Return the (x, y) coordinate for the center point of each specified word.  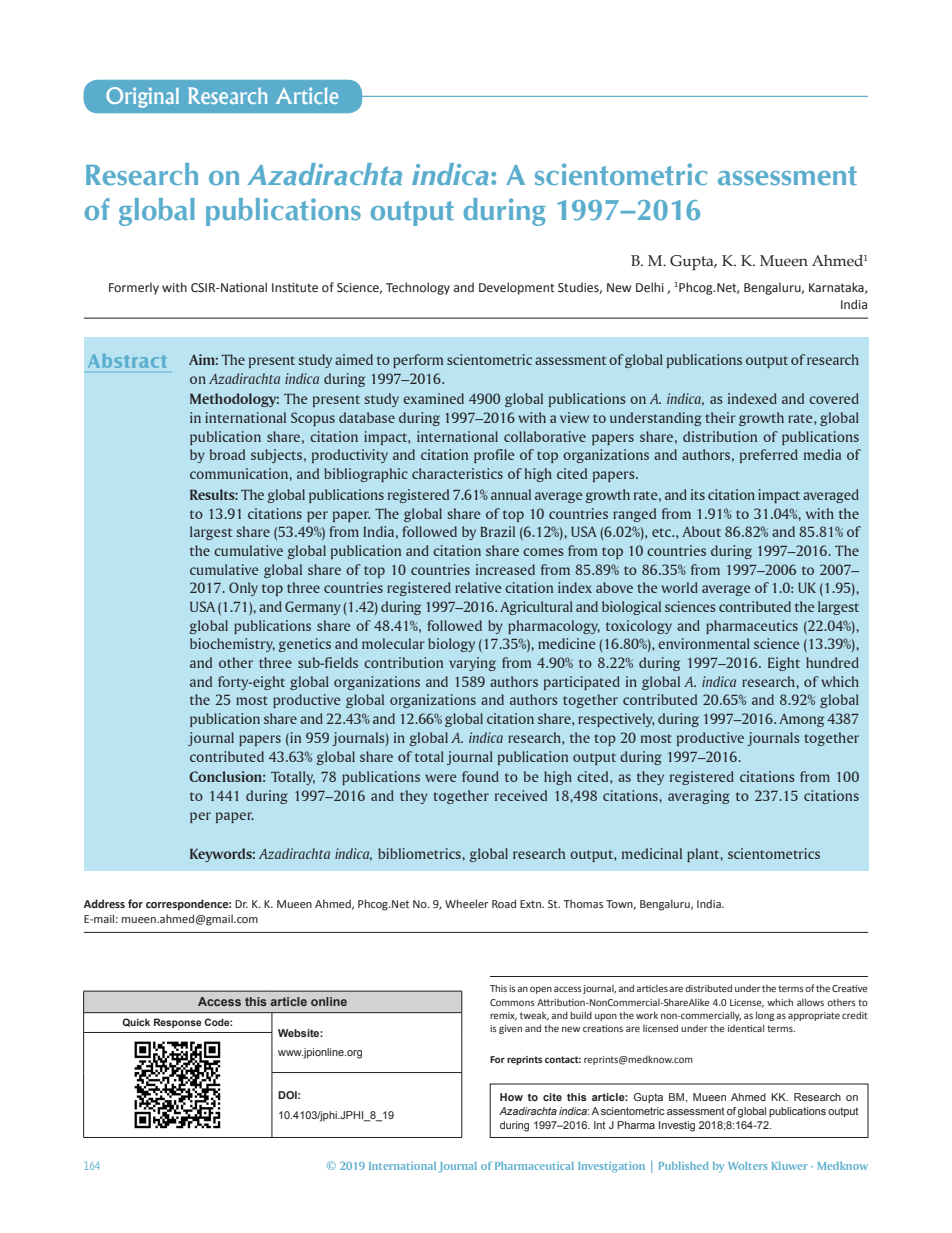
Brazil (497, 531)
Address (104, 903)
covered (834, 398)
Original (142, 97)
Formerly (134, 288)
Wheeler (466, 903)
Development (517, 288)
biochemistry (232, 645)
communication (240, 473)
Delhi (650, 287)
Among (801, 720)
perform (418, 361)
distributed (708, 988)
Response (177, 1023)
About (701, 531)
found (480, 776)
